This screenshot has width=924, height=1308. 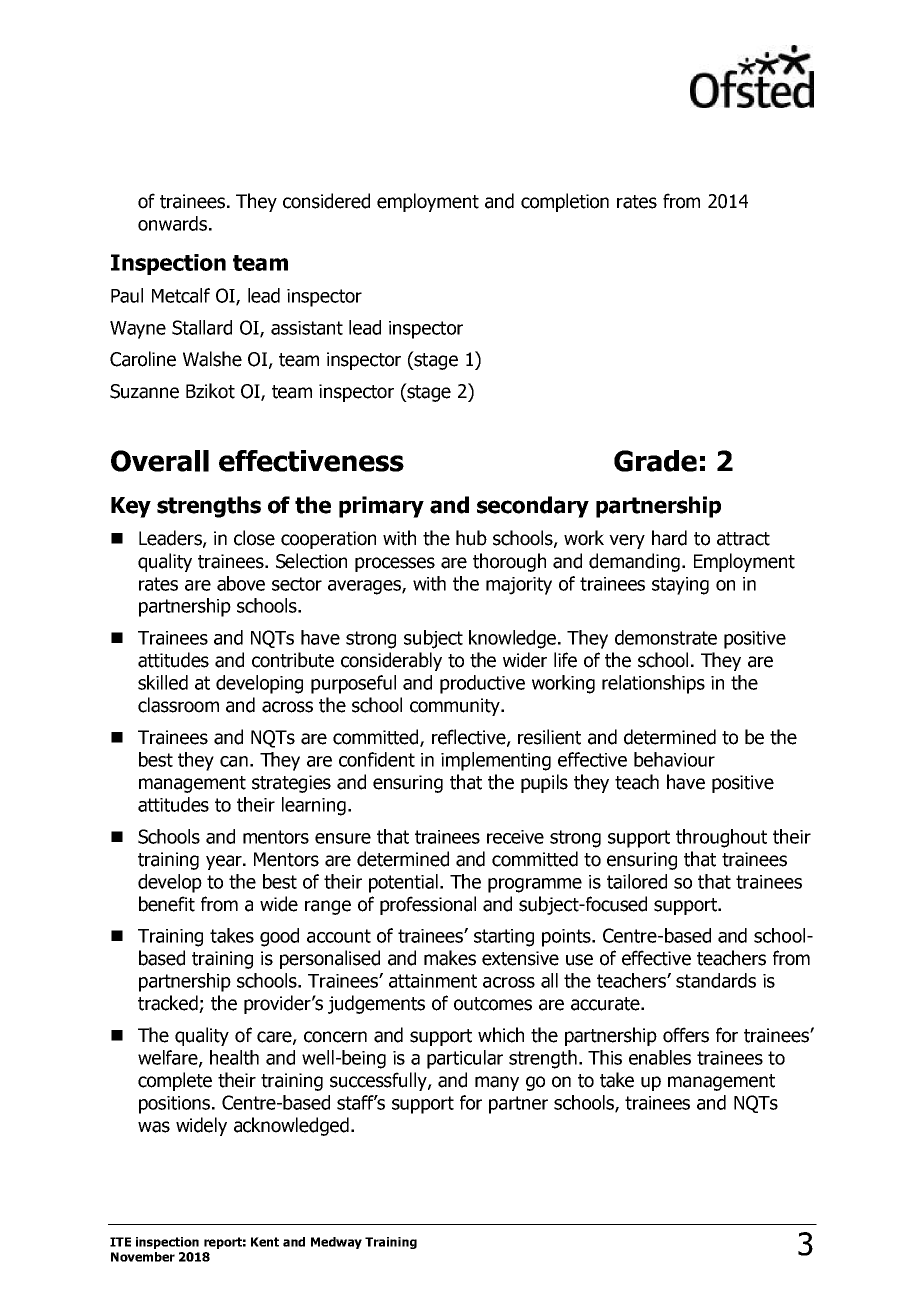 What do you see at coordinates (143, 1257) in the screenshot?
I see `November` at bounding box center [143, 1257].
